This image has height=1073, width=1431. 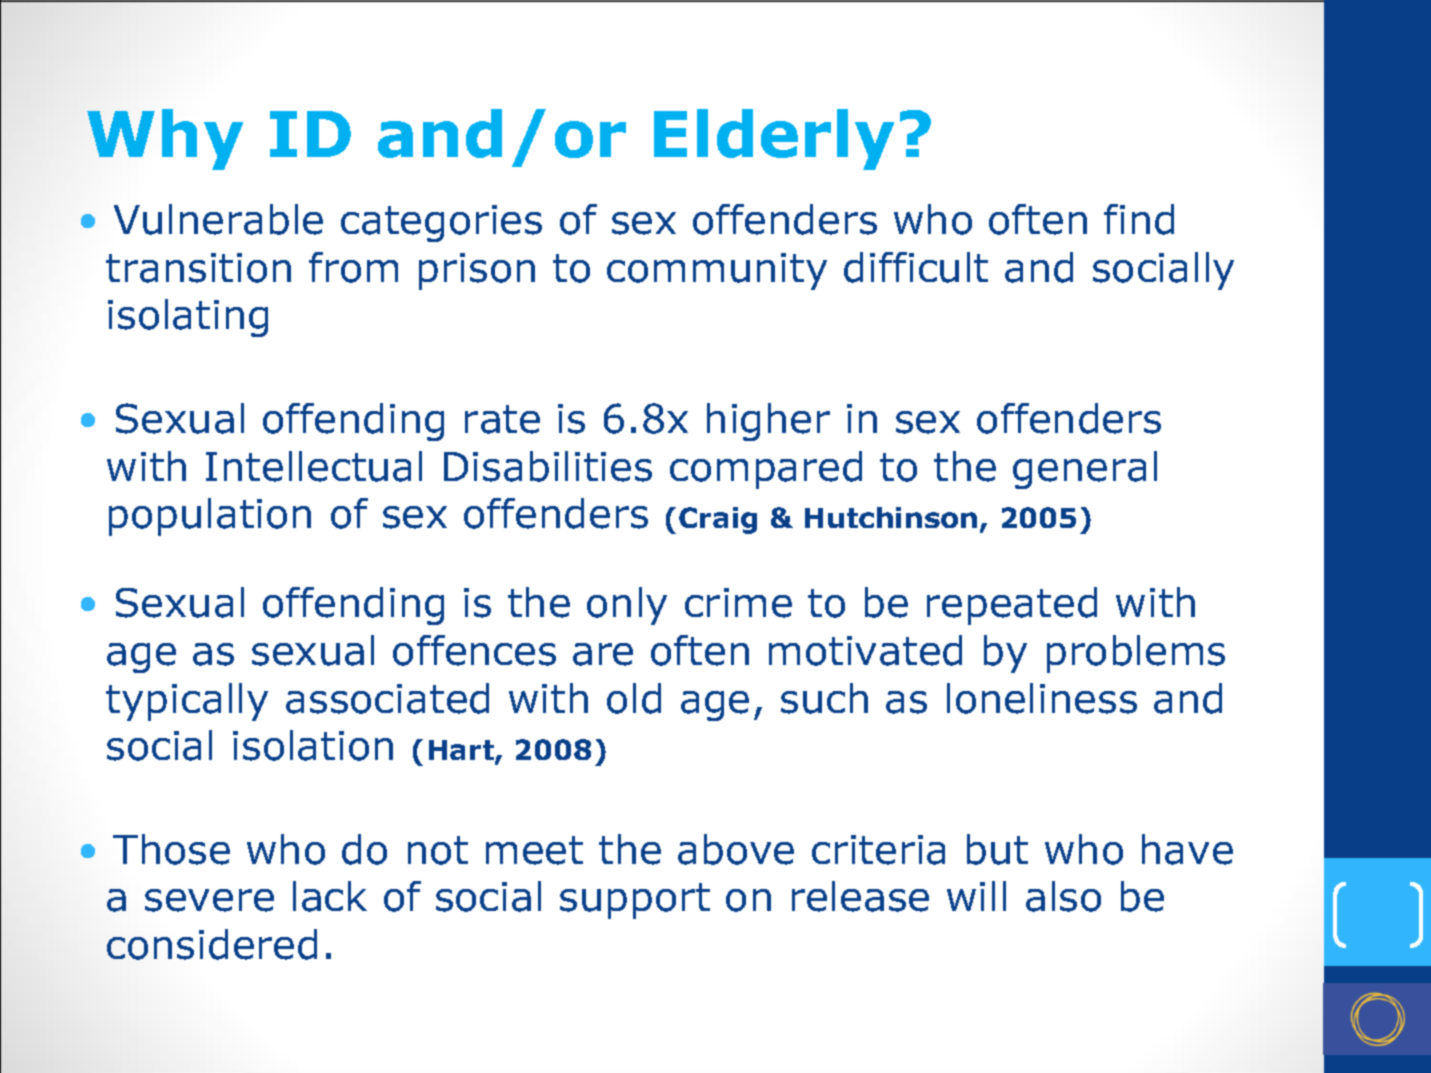 What do you see at coordinates (774, 139) in the image?
I see `Elderly` at bounding box center [774, 139].
